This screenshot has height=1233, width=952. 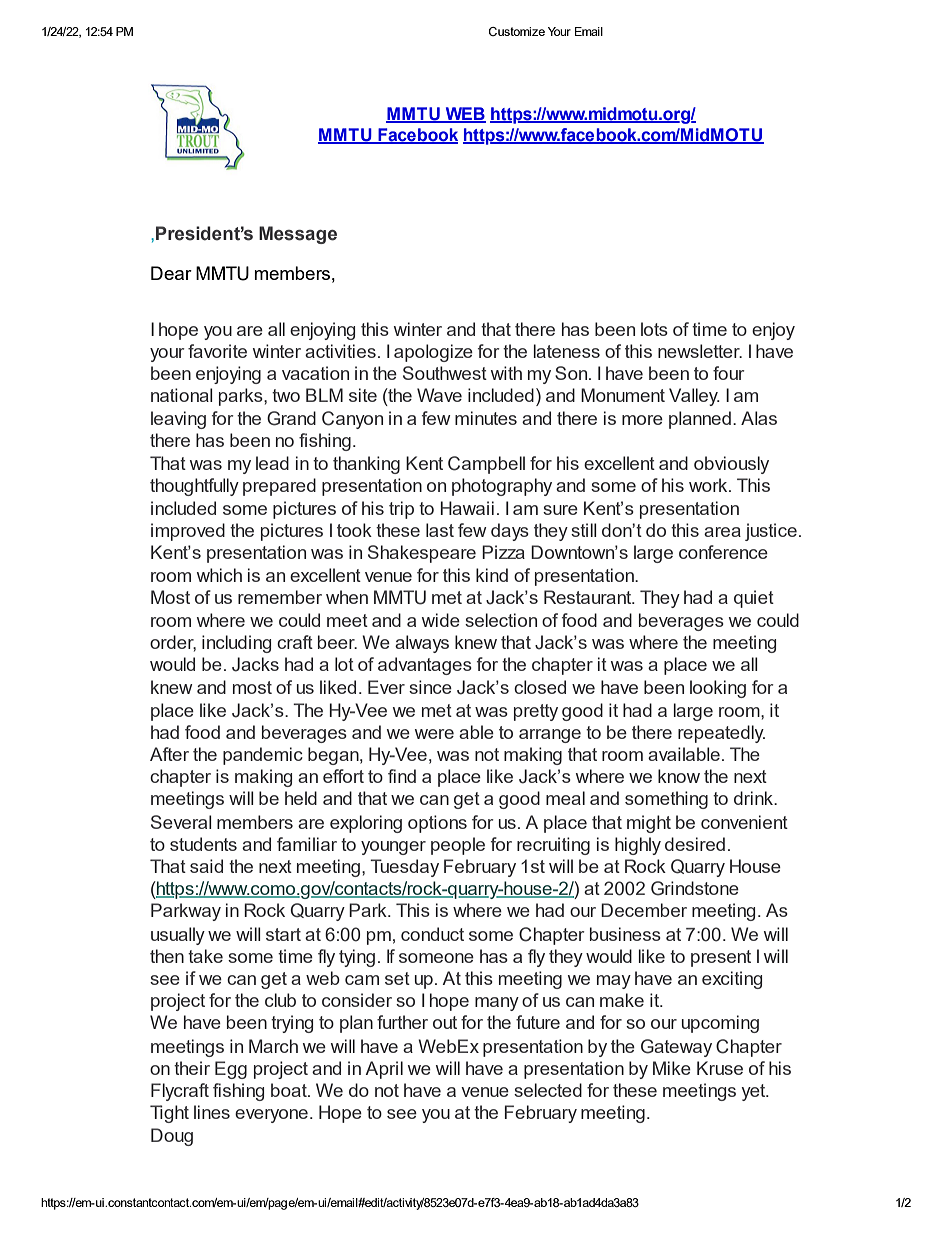 What do you see at coordinates (700, 351) in the screenshot?
I see `newsletter` at bounding box center [700, 351].
